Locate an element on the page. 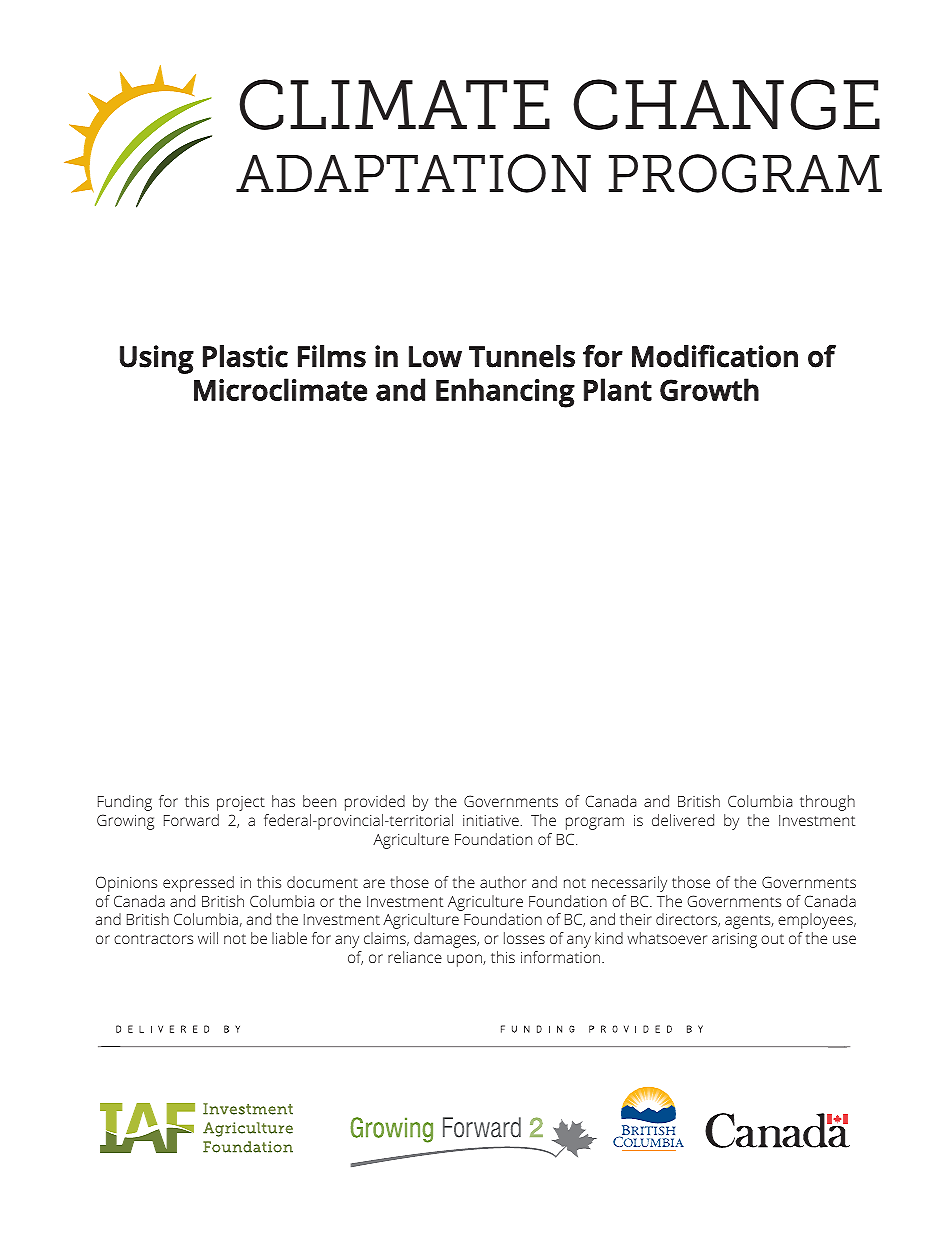 This document has width=952, height=1233. will is located at coordinates (208, 938).
